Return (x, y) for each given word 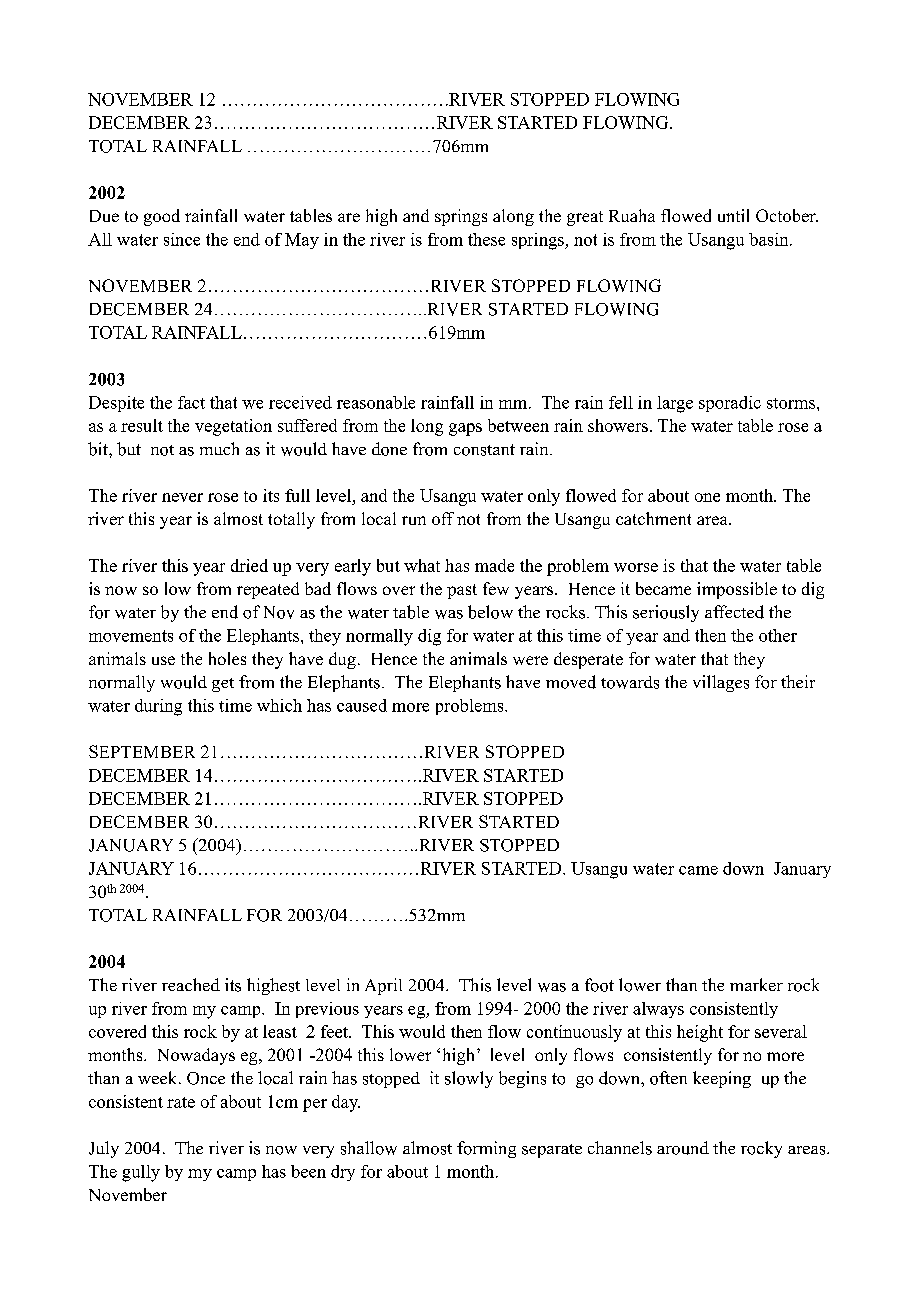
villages (721, 683)
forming (486, 1149)
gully (141, 1173)
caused (362, 705)
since (182, 239)
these (486, 239)
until (733, 215)
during (158, 707)
